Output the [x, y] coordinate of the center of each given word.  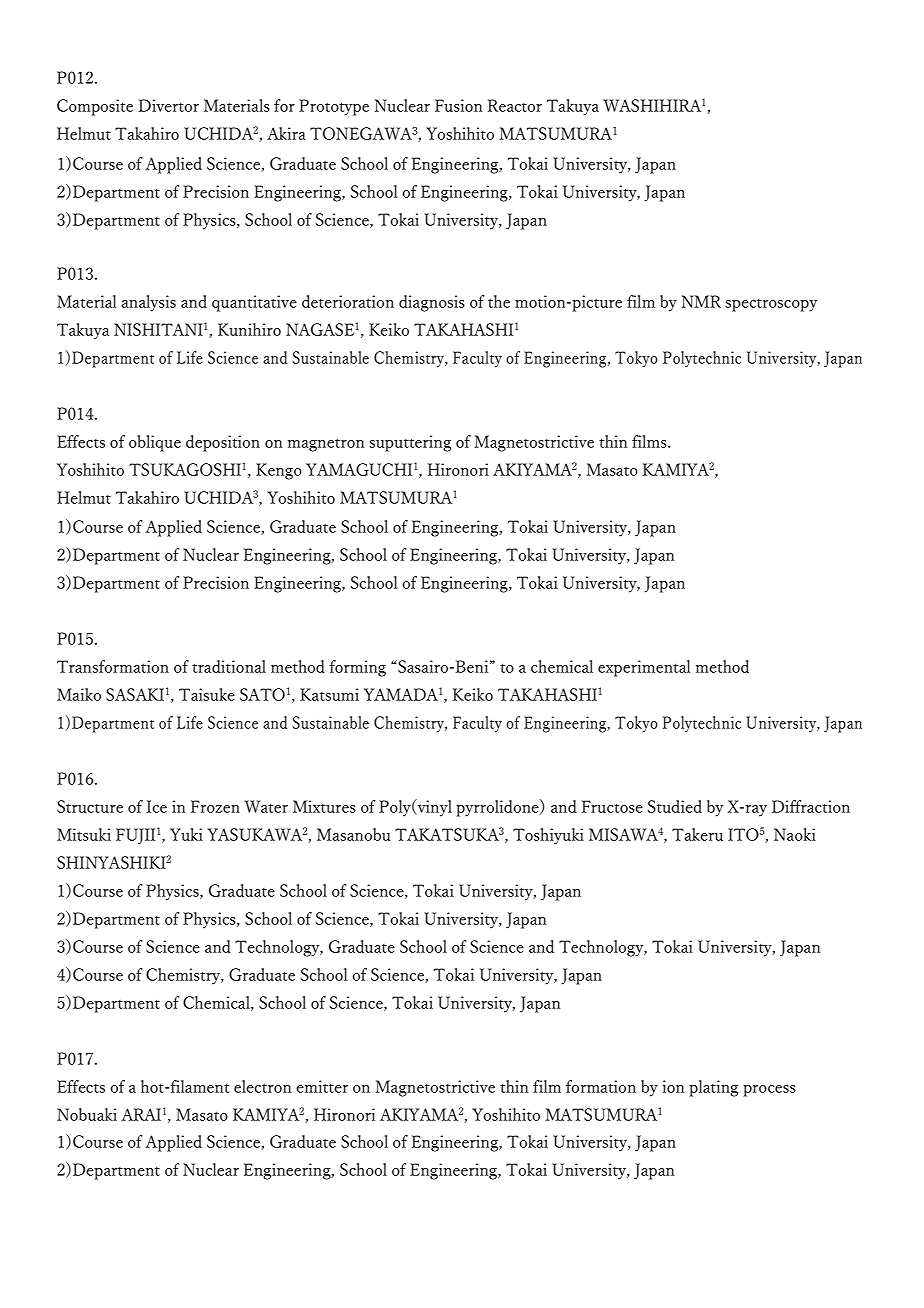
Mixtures [324, 806]
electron [262, 1086]
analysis [149, 303]
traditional [229, 666]
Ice [157, 806]
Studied [675, 806]
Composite [95, 107]
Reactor [515, 105]
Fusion [458, 105]
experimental [644, 668]
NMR [701, 301]
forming [357, 668]
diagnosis [432, 303]
